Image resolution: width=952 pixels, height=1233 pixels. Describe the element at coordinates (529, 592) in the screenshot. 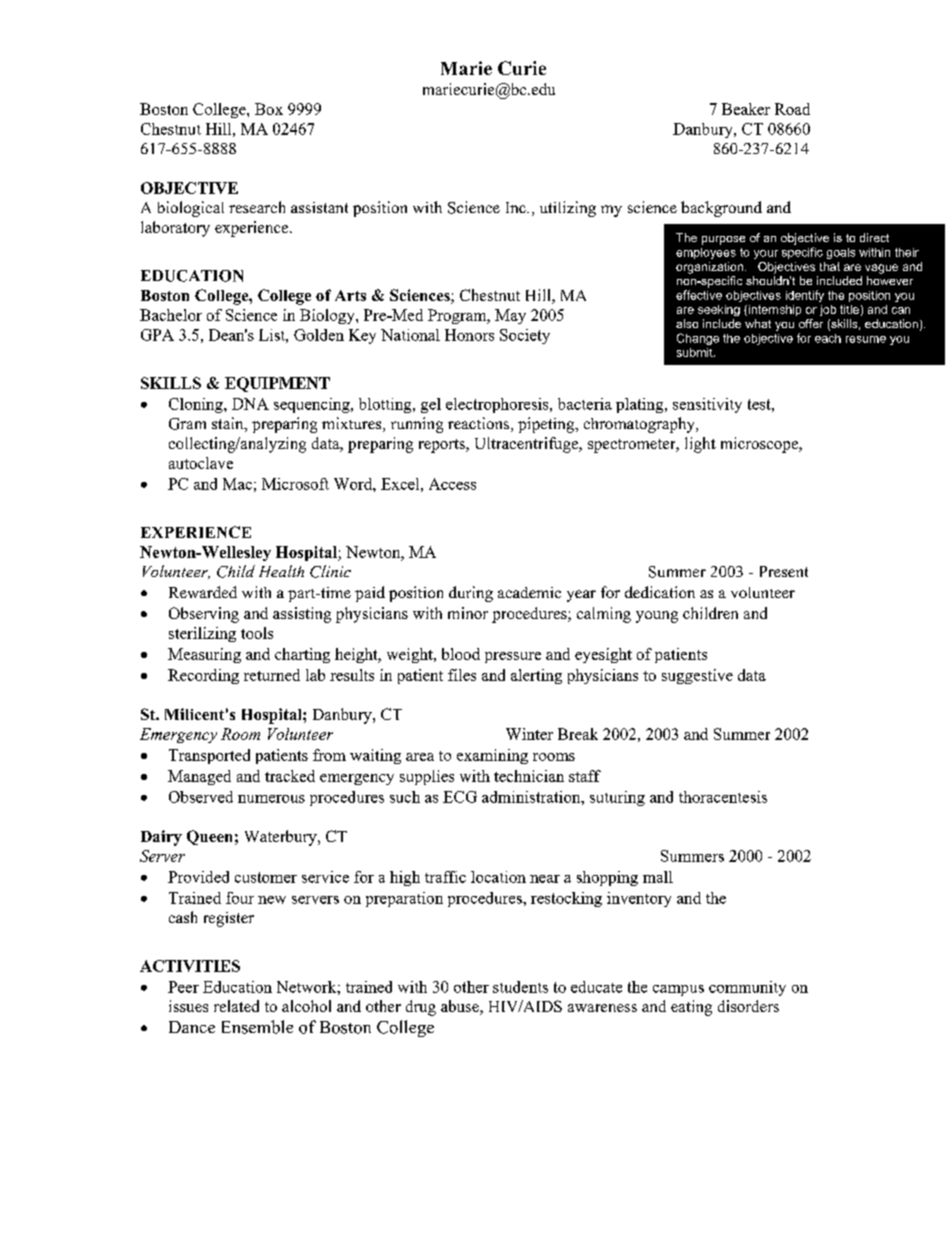

I see `academic` at that location.
